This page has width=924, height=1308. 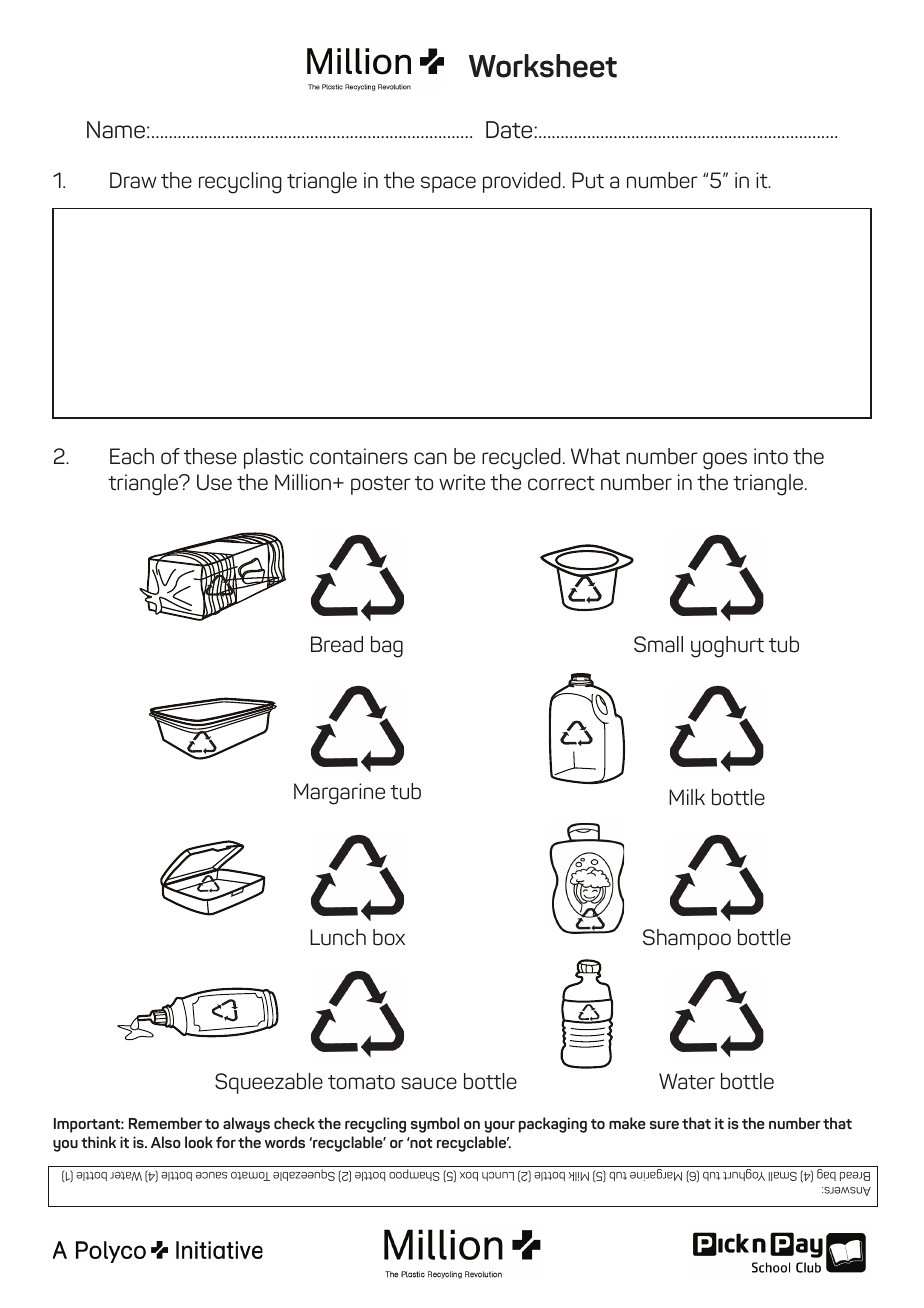 I want to click on these, so click(x=210, y=456).
